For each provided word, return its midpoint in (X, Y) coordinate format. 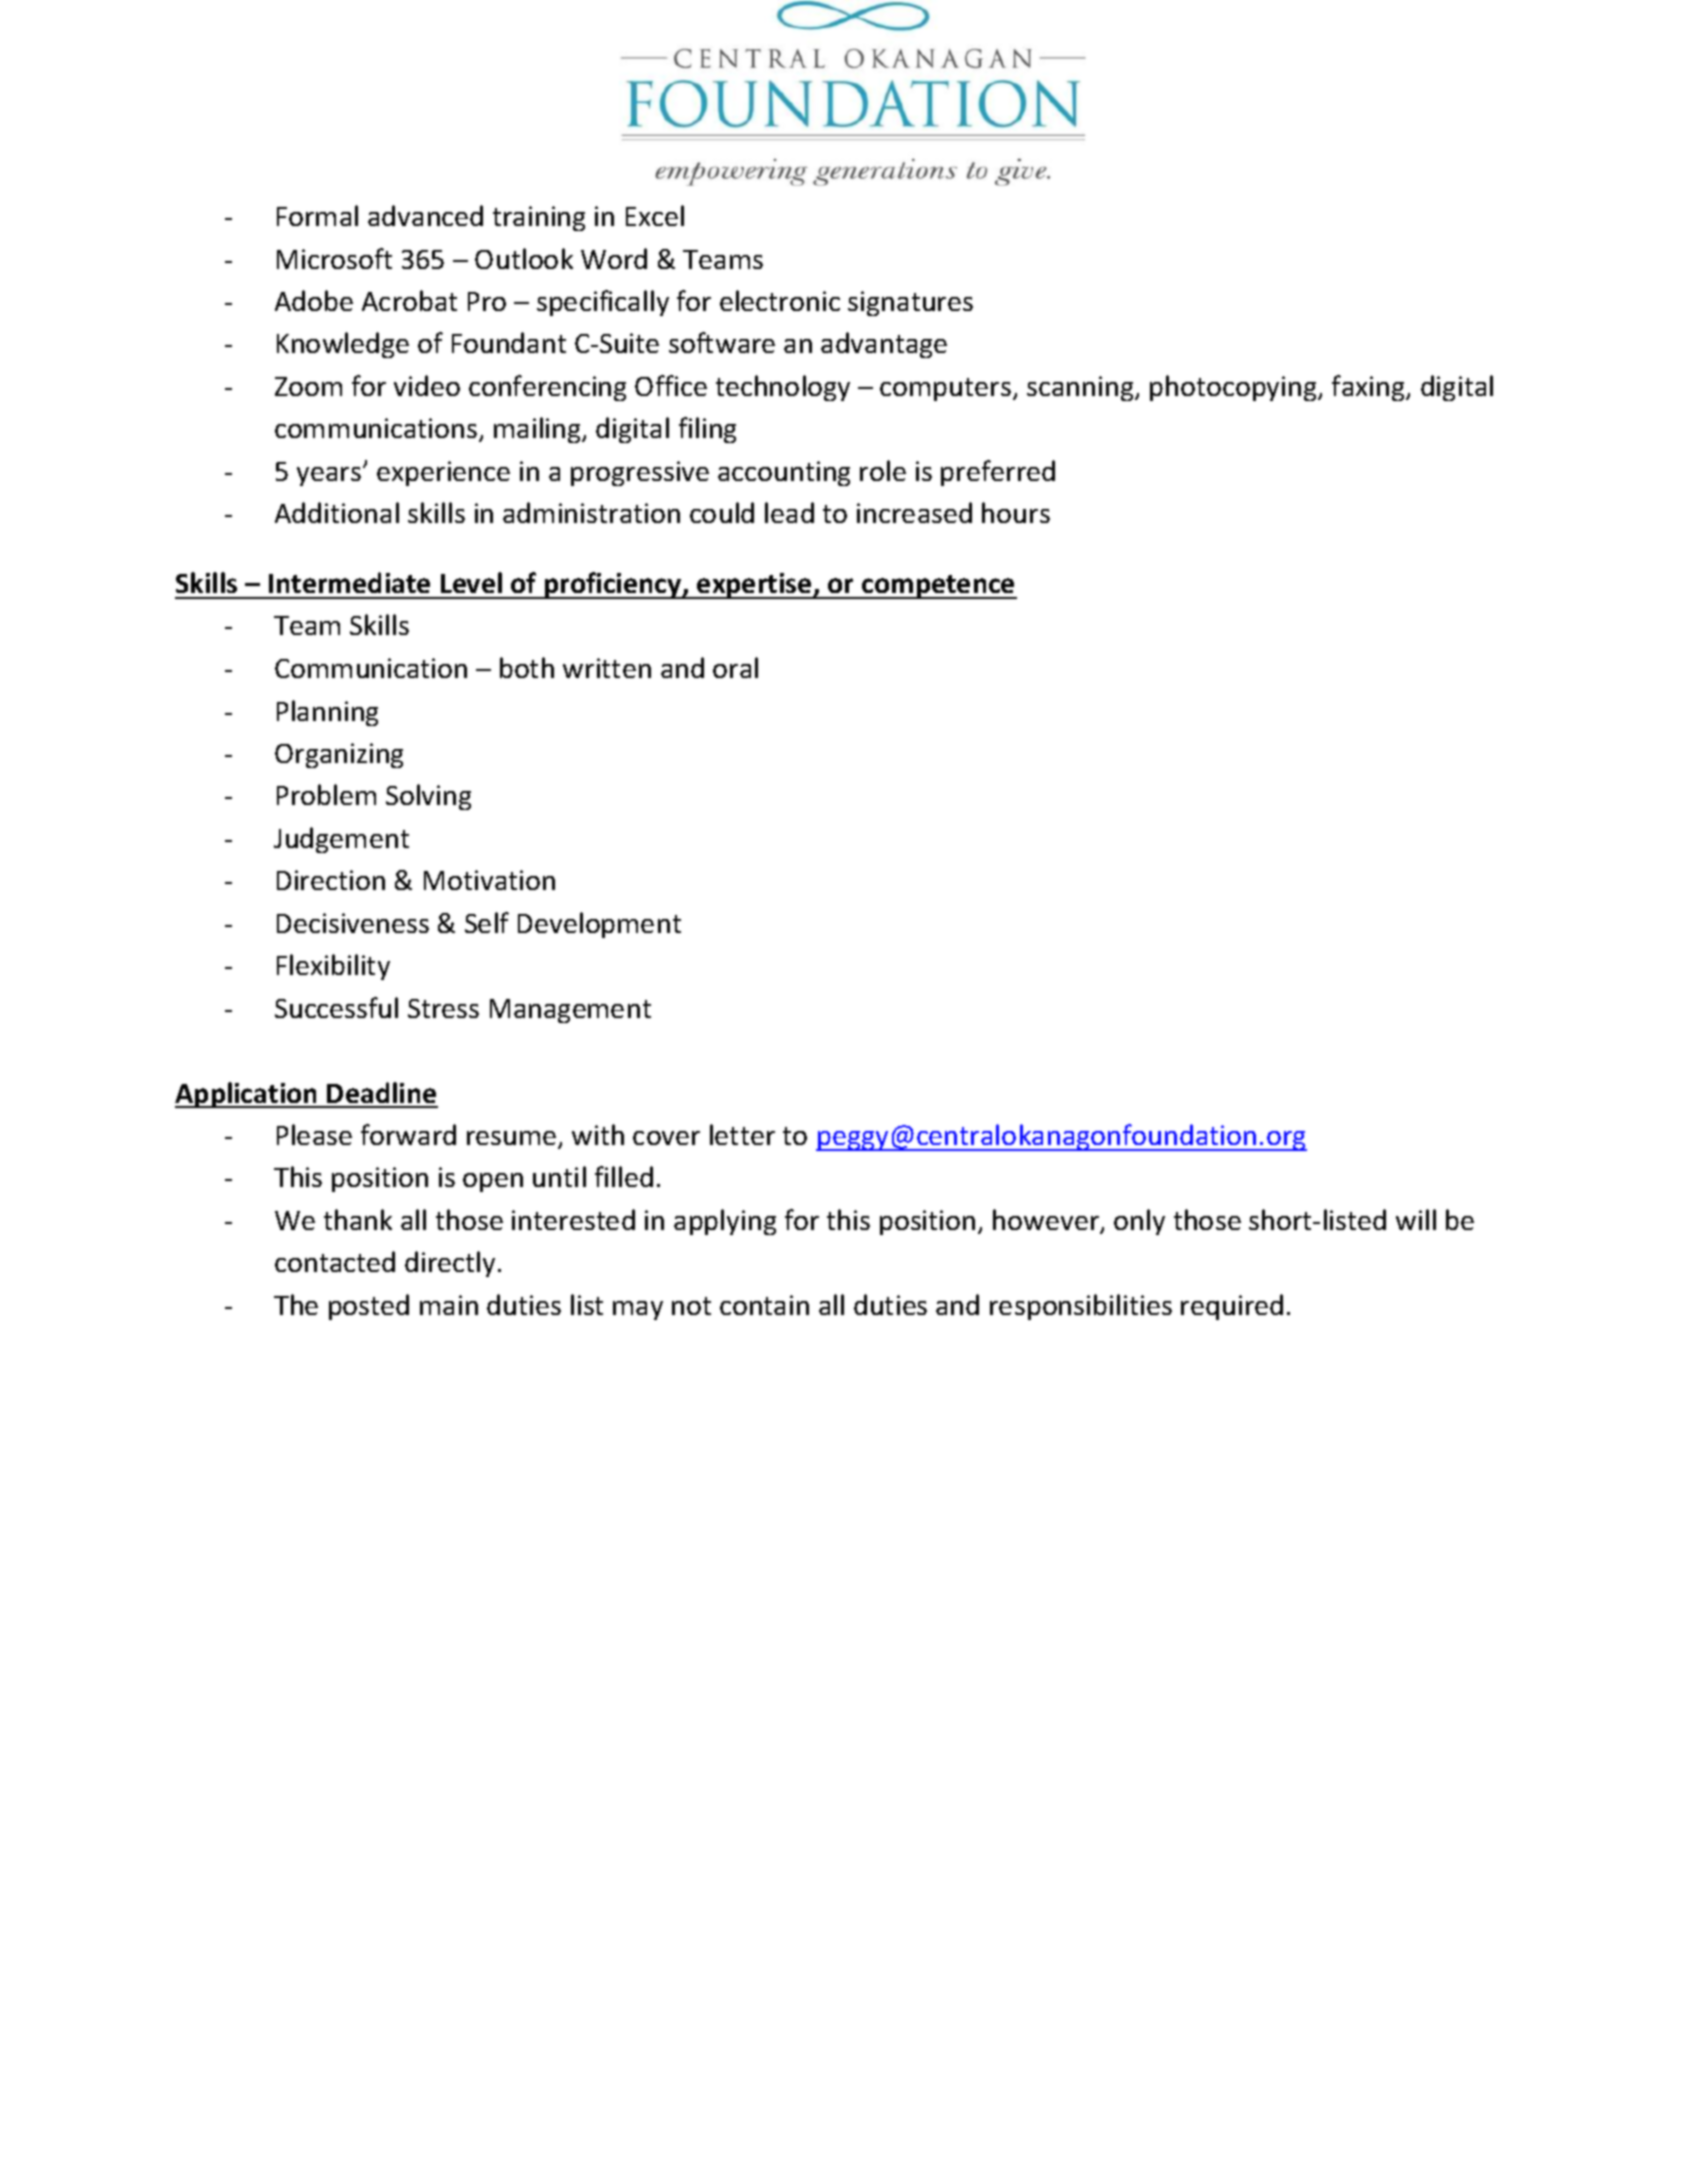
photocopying (1234, 388)
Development (599, 925)
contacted (335, 1261)
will (1416, 1219)
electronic (780, 300)
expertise (754, 586)
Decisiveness (353, 923)
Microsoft (334, 258)
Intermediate (349, 582)
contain (764, 1305)
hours (1016, 512)
